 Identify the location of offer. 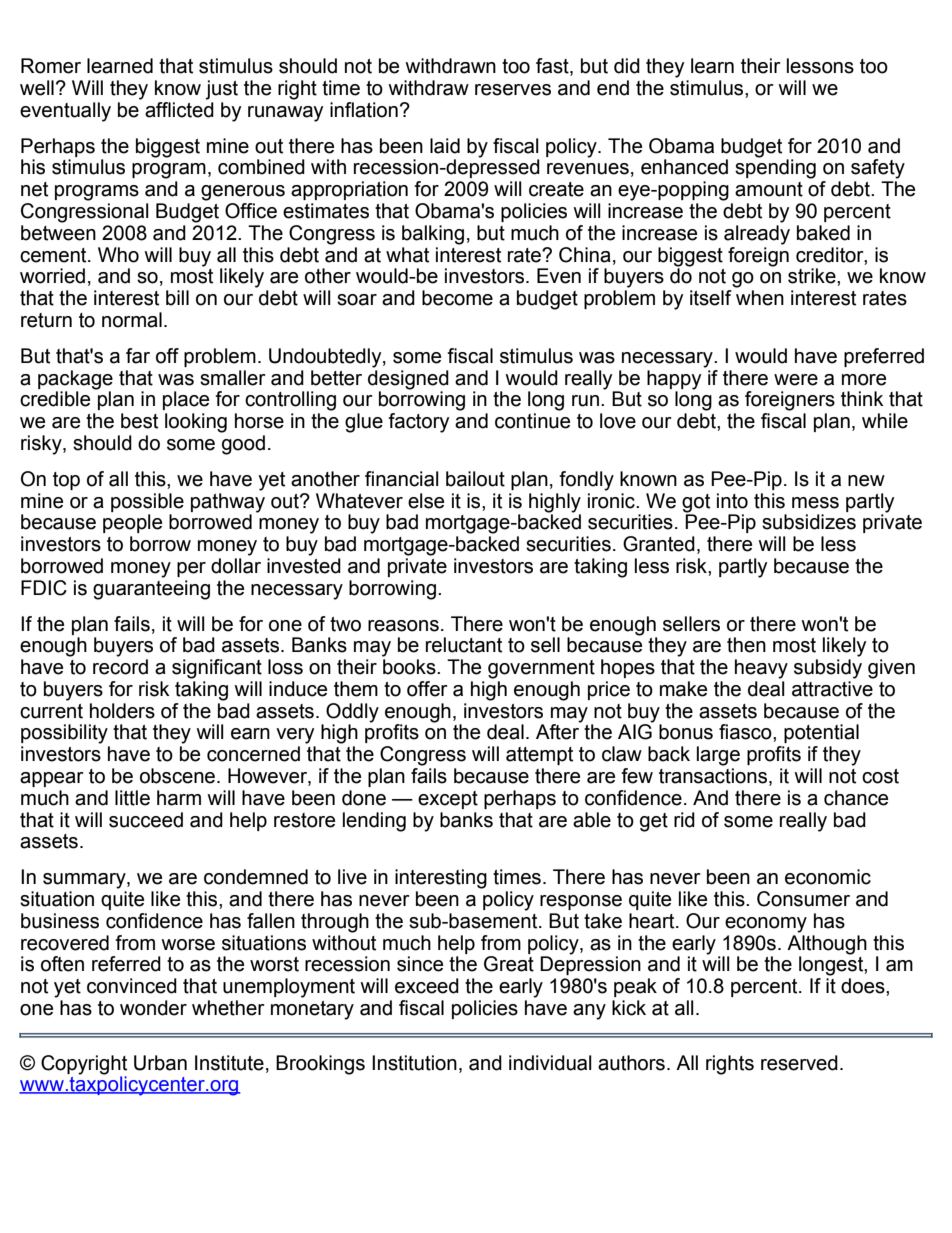
(427, 689).
